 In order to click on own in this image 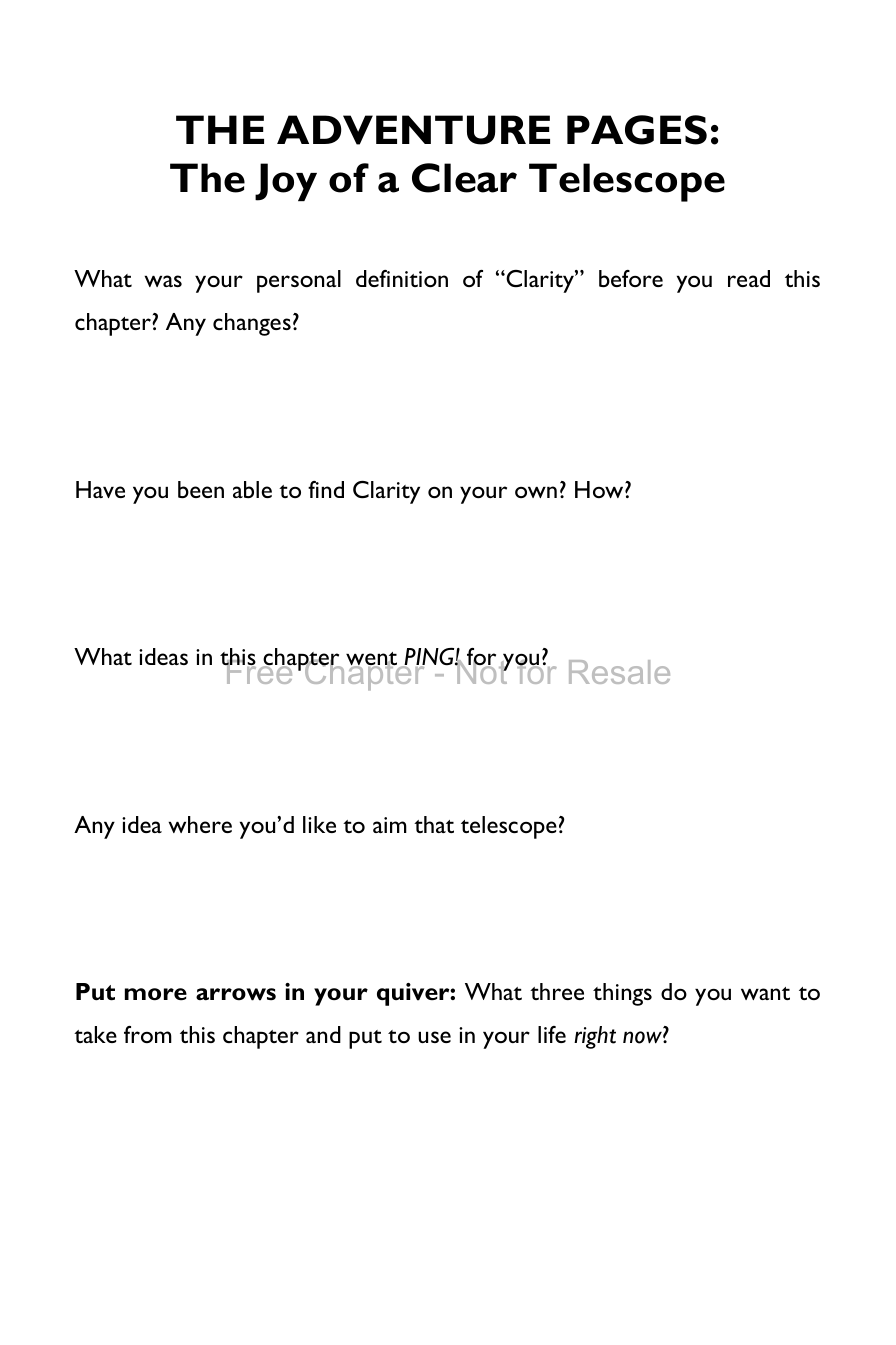, I will do `click(536, 492)`.
